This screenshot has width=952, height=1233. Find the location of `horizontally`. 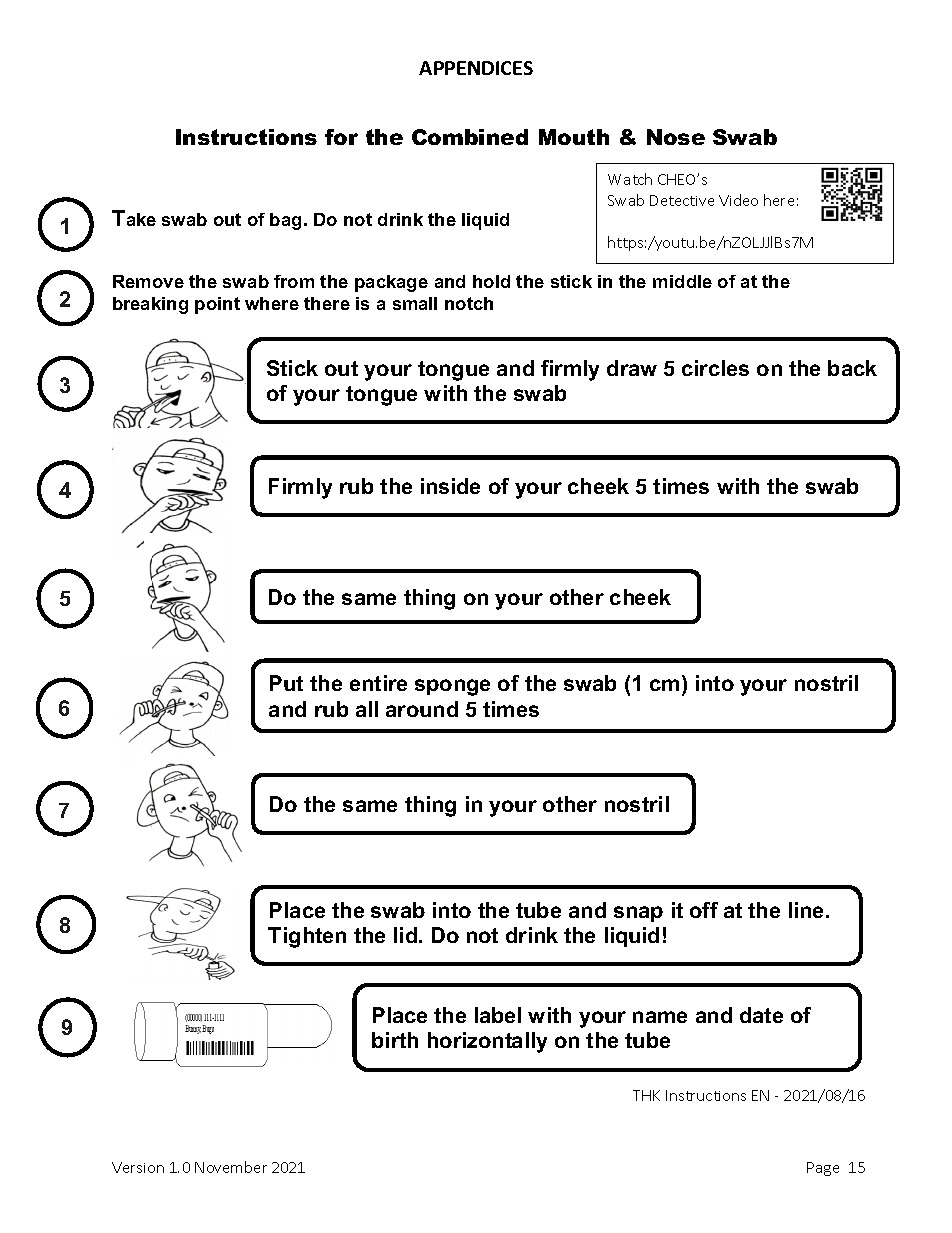

horizontally is located at coordinates (487, 1042).
